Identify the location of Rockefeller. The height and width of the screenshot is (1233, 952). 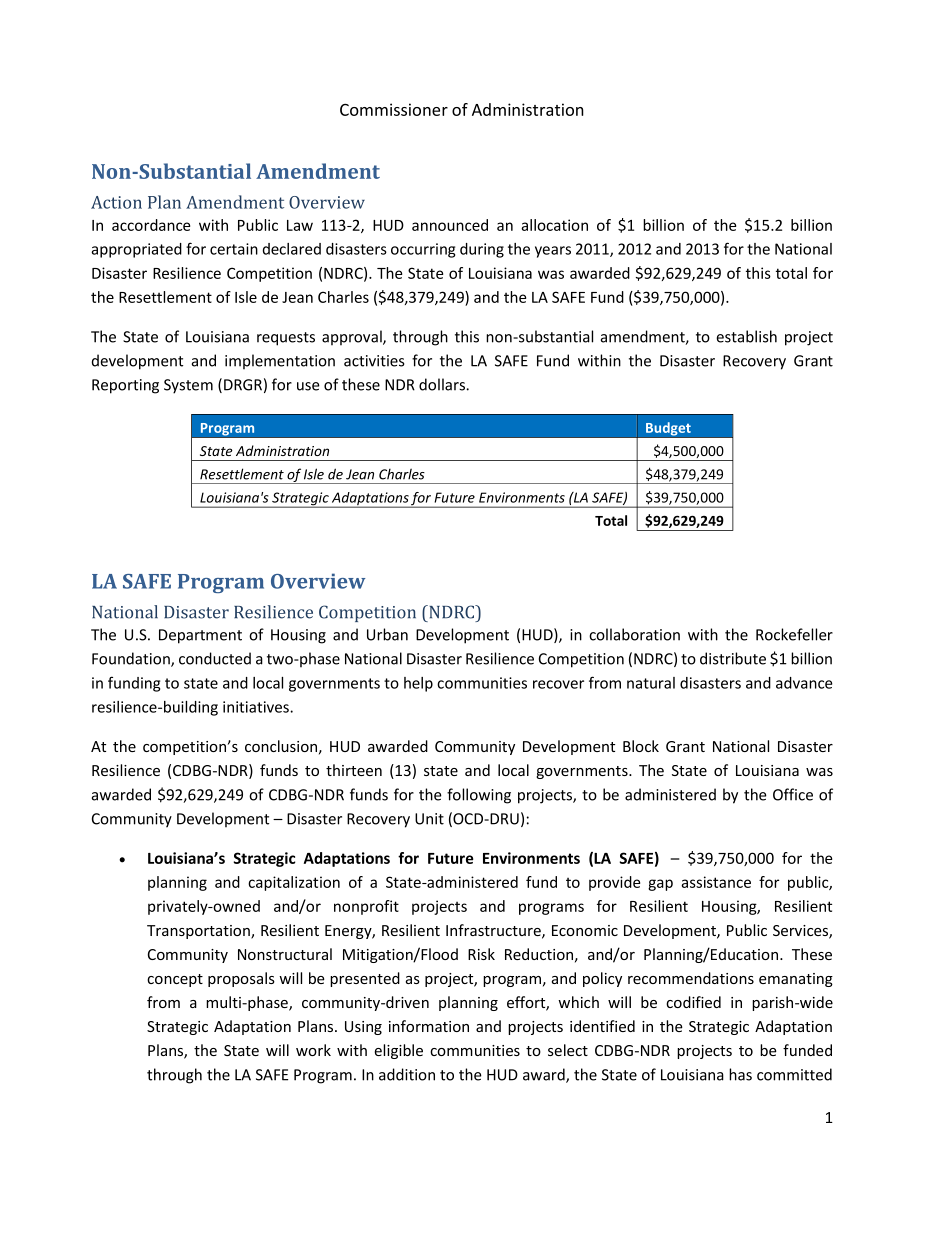
(794, 634).
